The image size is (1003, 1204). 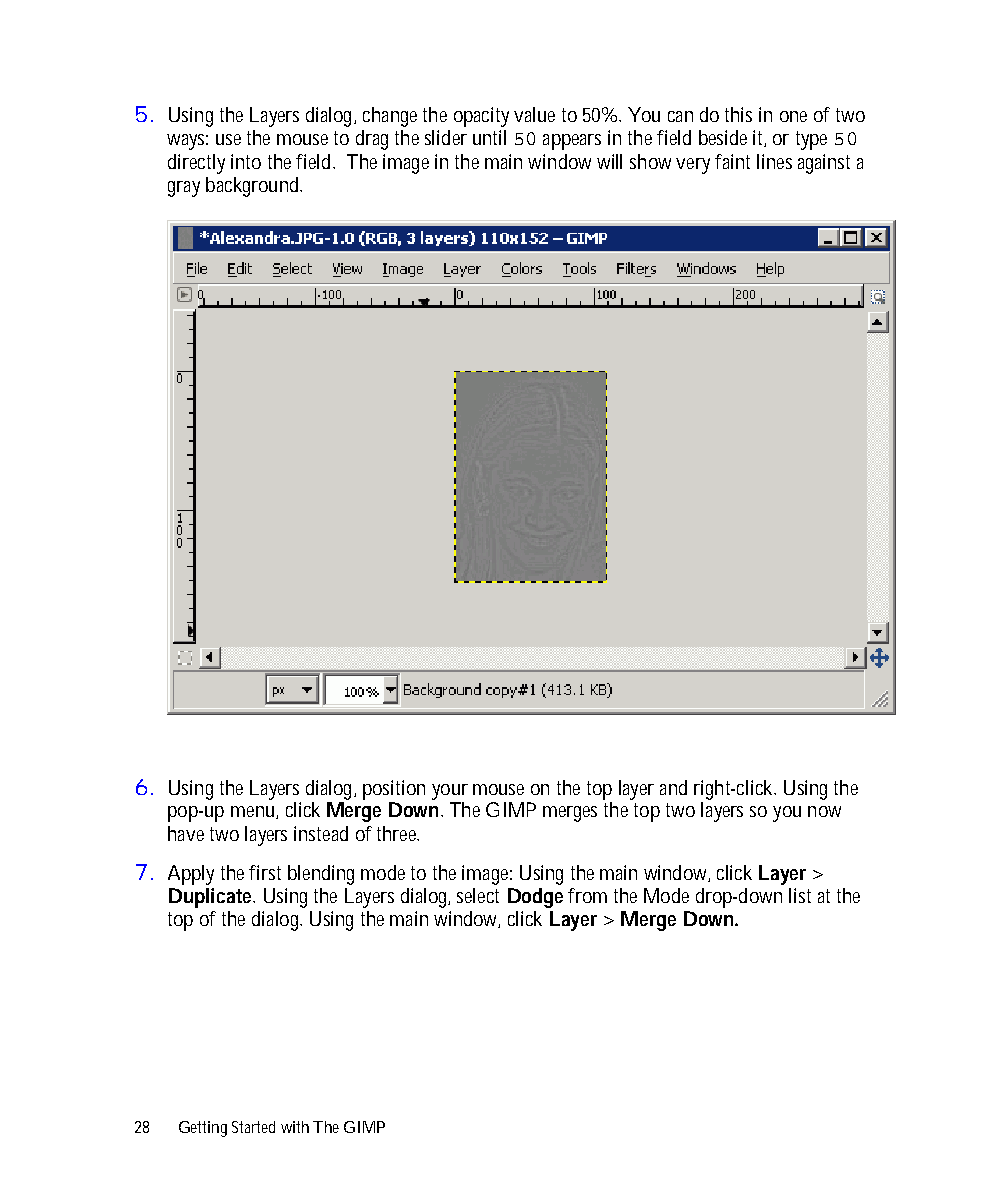 I want to click on list, so click(x=800, y=895).
